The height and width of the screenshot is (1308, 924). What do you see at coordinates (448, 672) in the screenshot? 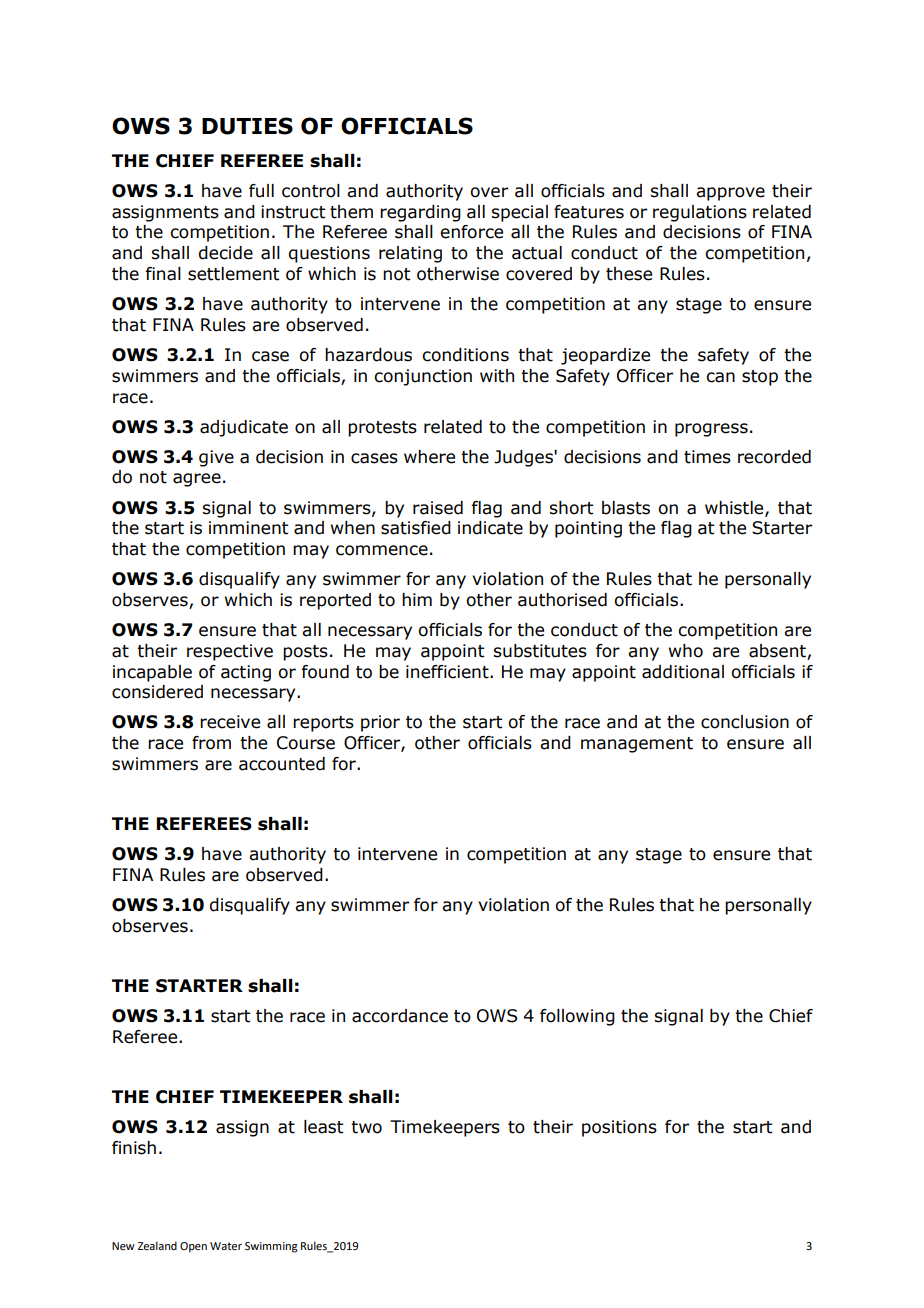
I see `inefficient` at bounding box center [448, 672].
